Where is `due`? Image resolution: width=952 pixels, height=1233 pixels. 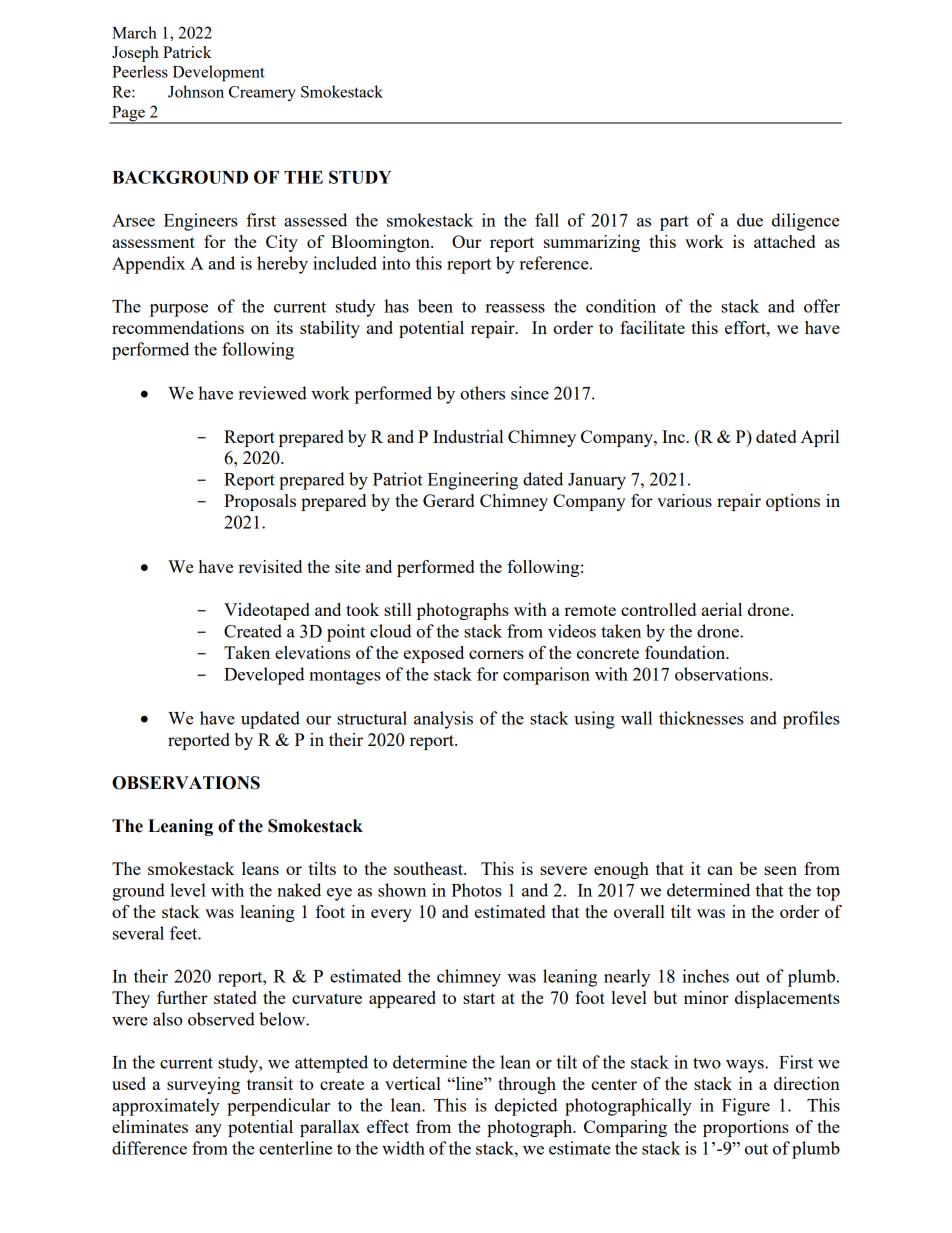
due is located at coordinates (750, 220).
